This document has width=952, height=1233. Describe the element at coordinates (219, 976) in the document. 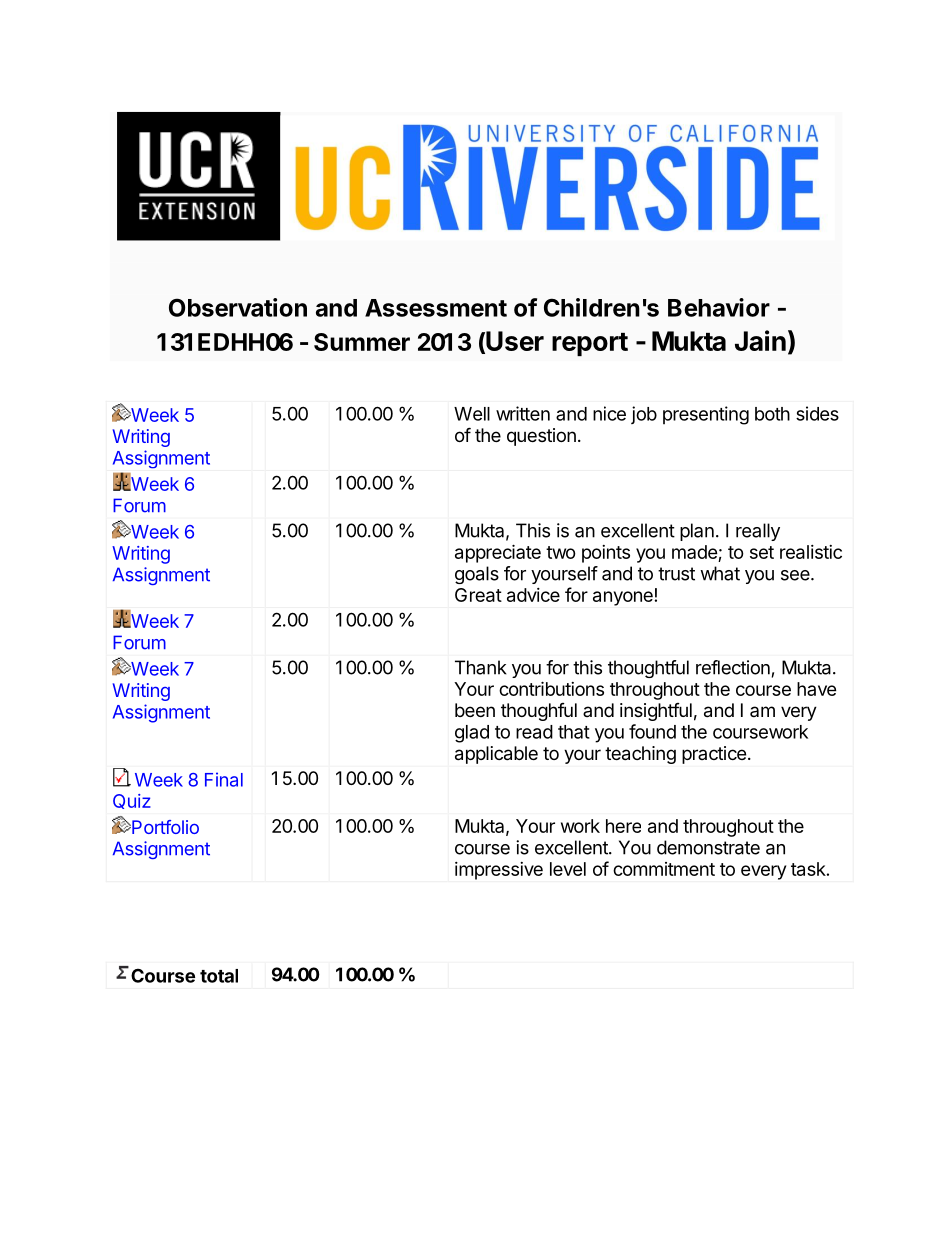

I see `total` at that location.
